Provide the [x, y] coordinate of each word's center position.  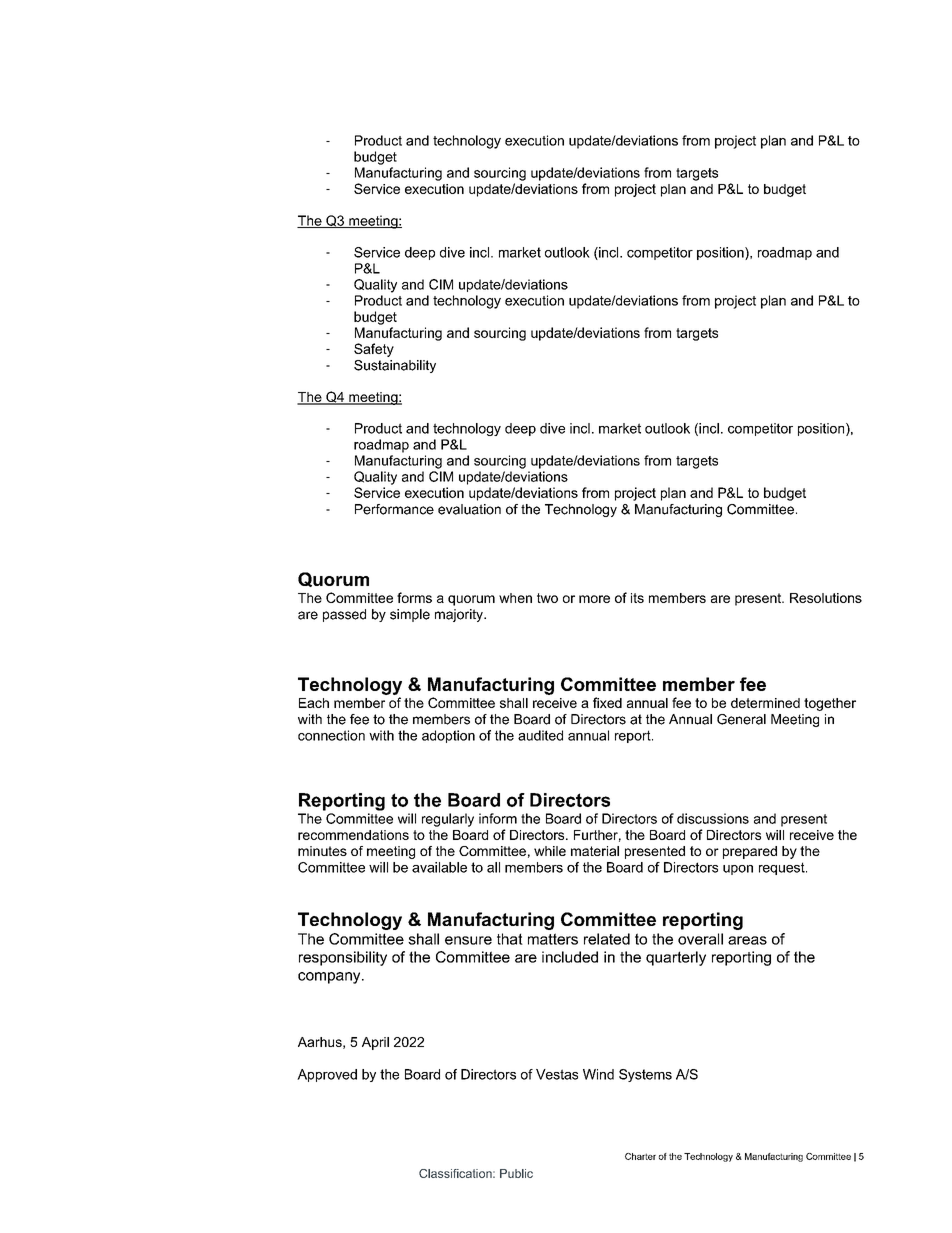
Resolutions [826, 598]
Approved [327, 1075]
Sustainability [395, 366]
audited [540, 735]
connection [331, 735]
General [741, 719]
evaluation [469, 509]
